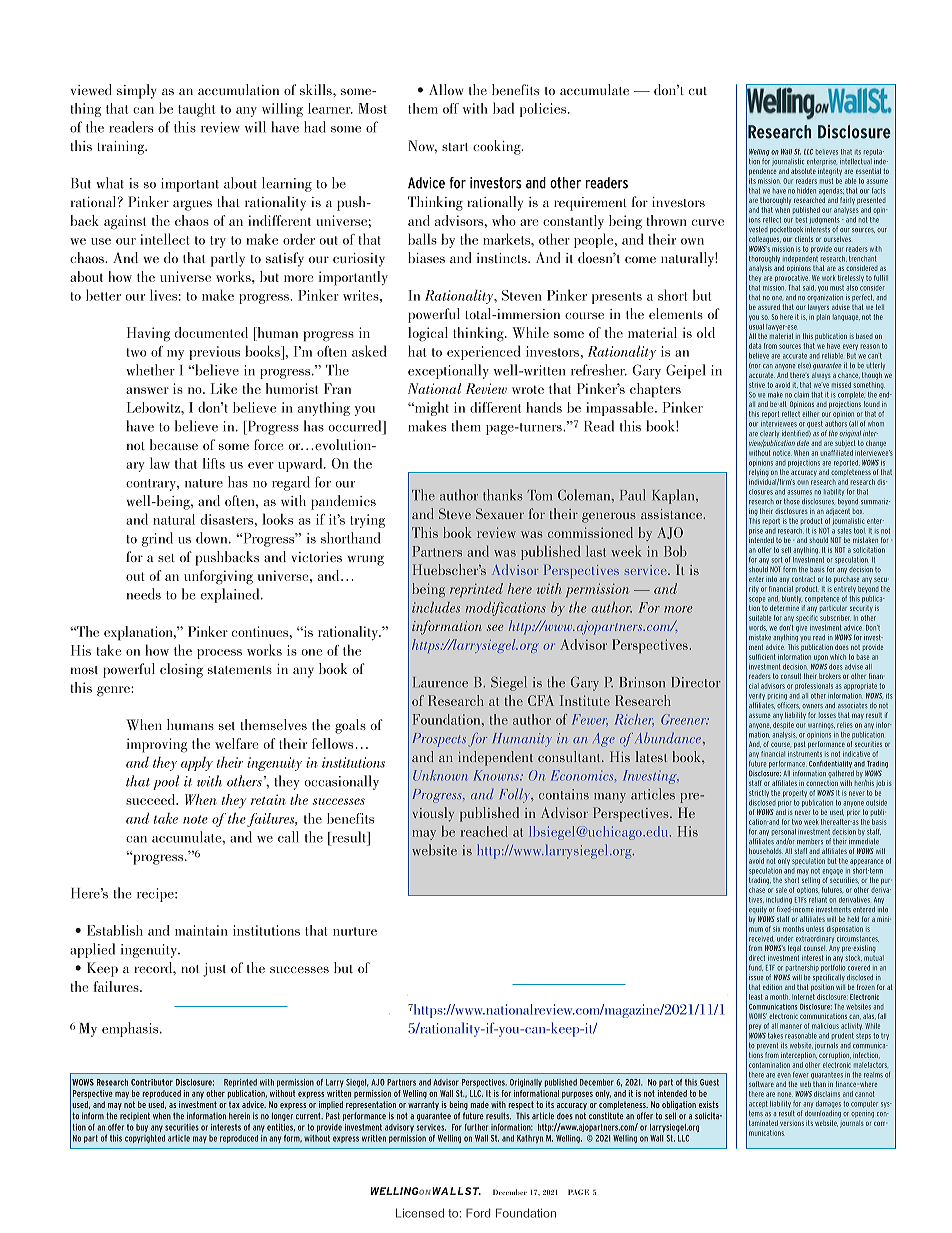 The height and width of the image is (1233, 952). I want to click on note, so click(195, 819).
